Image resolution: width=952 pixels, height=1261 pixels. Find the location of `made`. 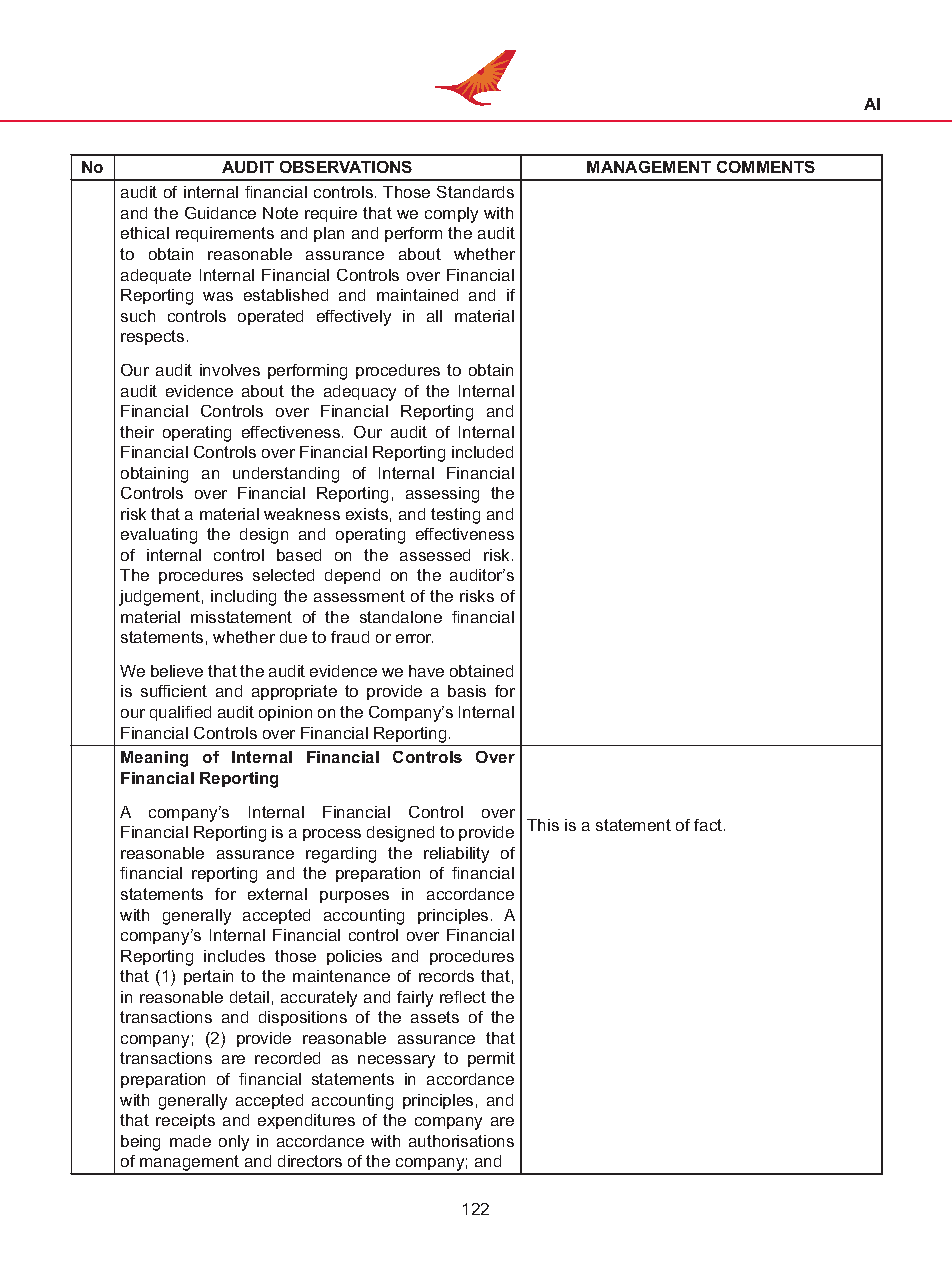

made is located at coordinates (190, 1141).
